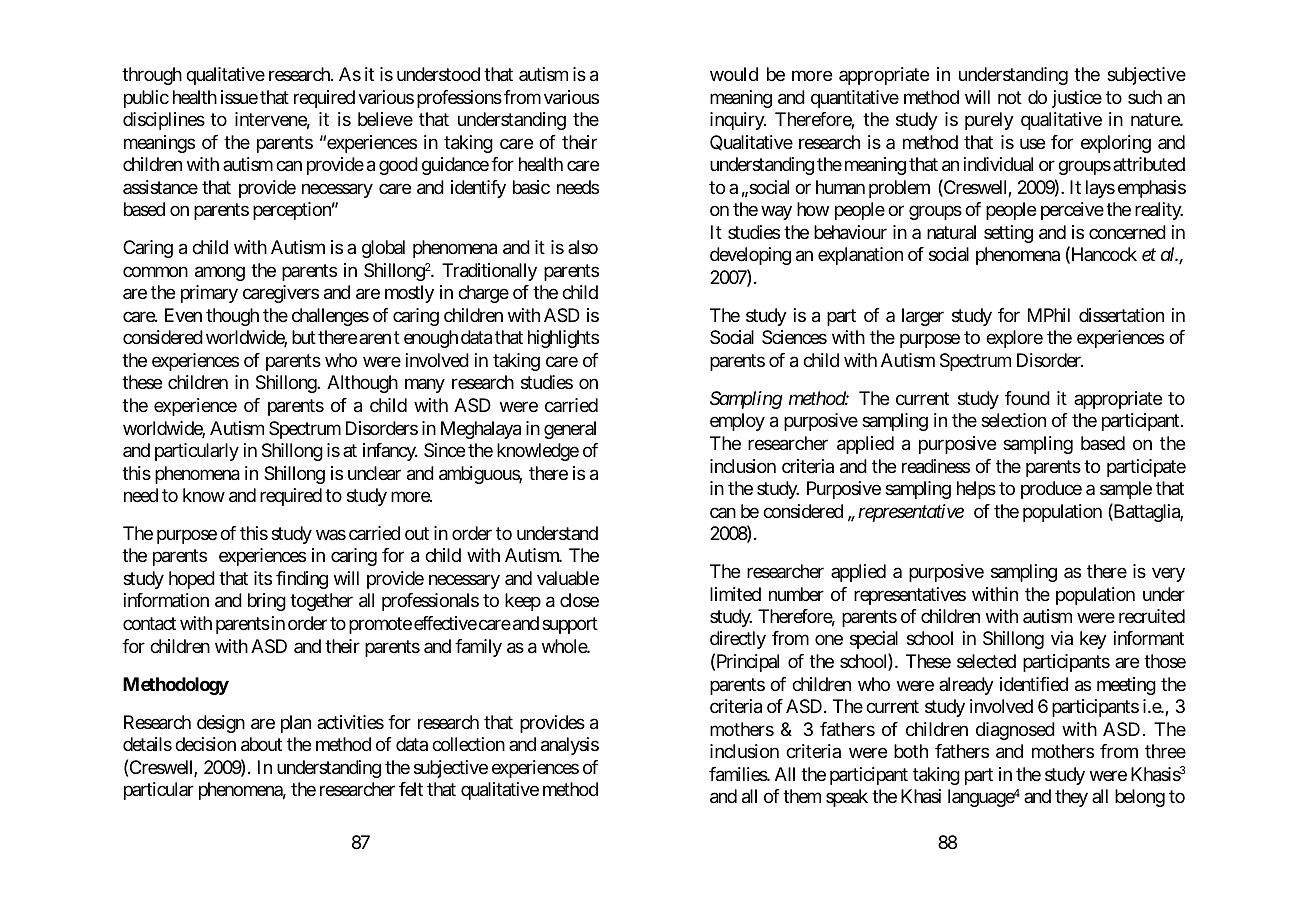  Describe the element at coordinates (220, 273) in the screenshot. I see `among` at that location.
